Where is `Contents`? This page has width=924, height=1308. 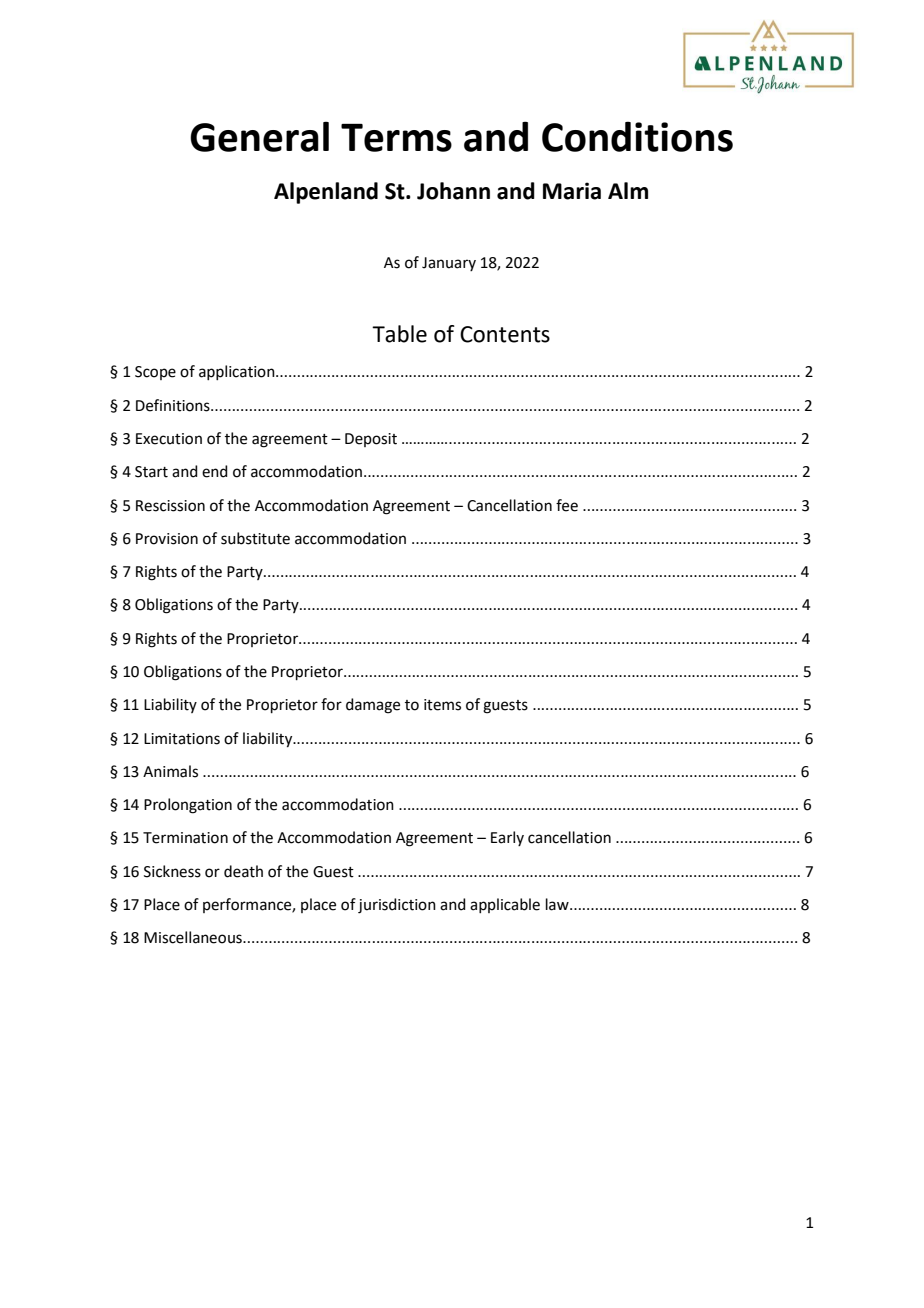
Contents is located at coordinates (505, 334).
